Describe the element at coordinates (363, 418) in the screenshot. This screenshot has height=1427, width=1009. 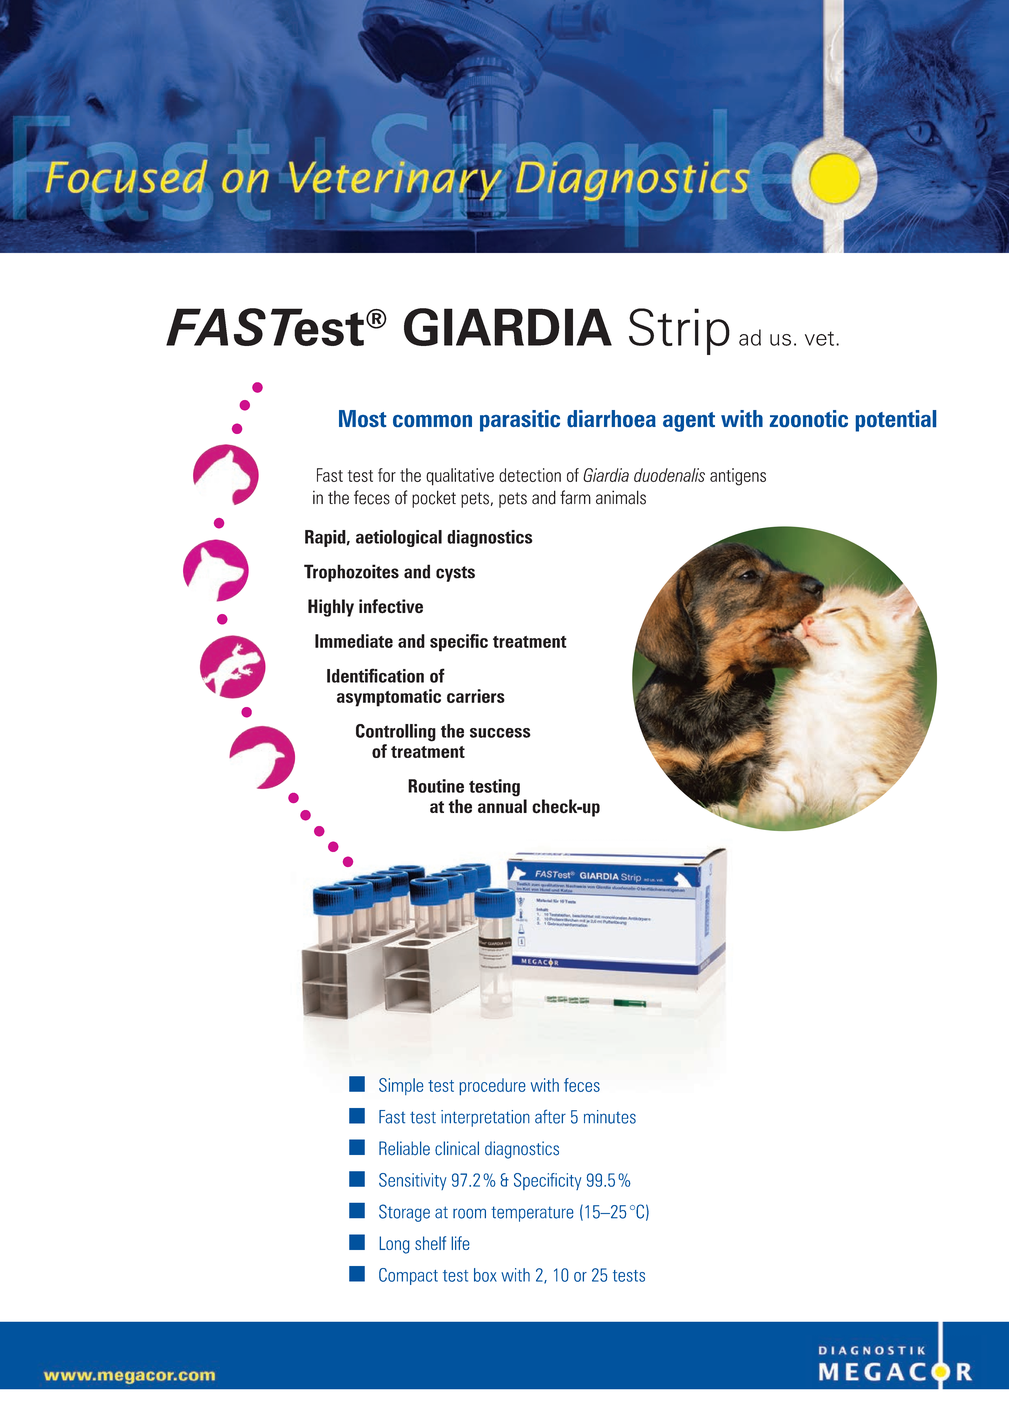
I see `Most` at that location.
